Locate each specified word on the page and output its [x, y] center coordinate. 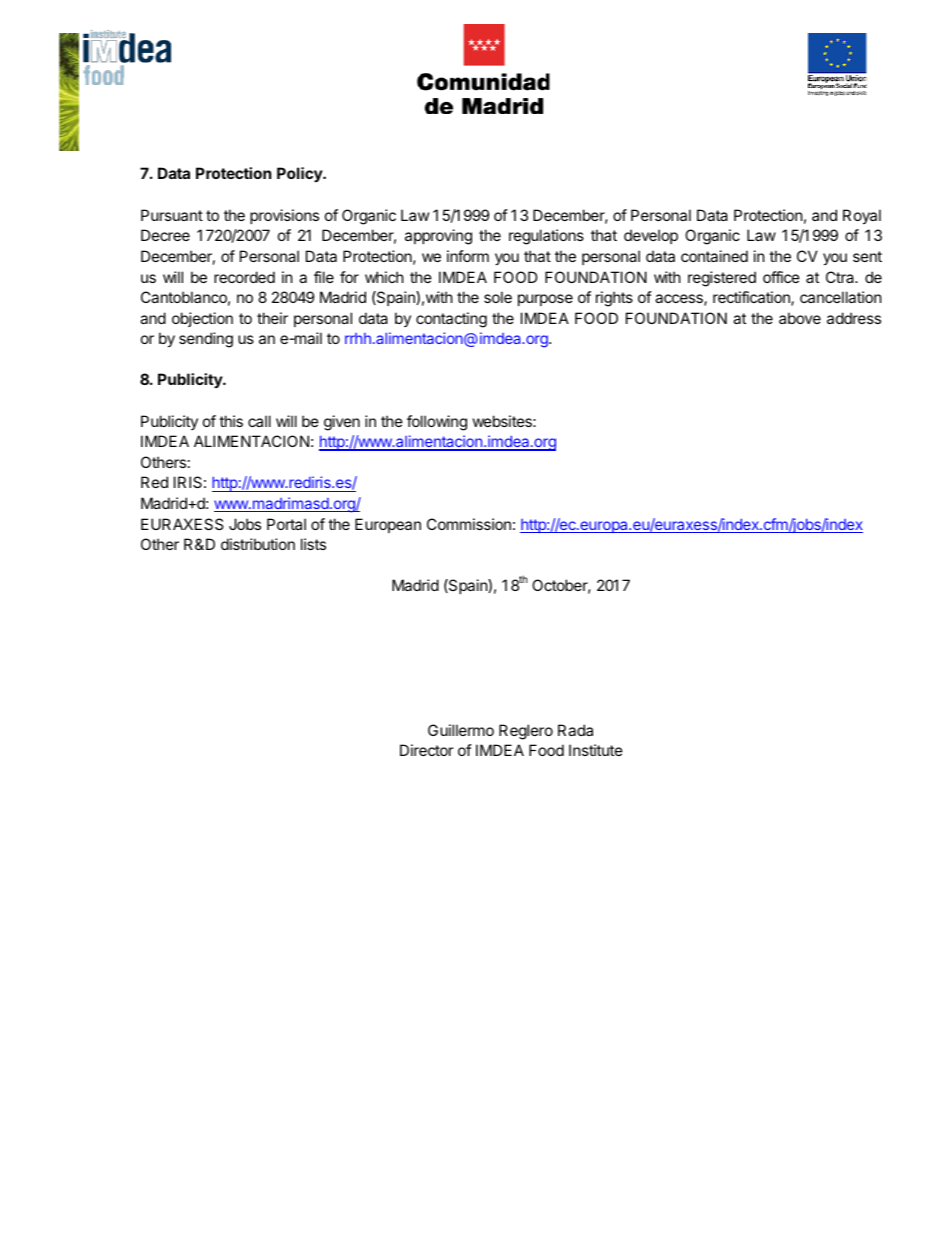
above [800, 318]
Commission [469, 524]
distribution [258, 544]
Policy [301, 174]
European [388, 525]
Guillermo [461, 730]
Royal [862, 216]
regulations [546, 237]
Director [427, 750]
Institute [596, 750]
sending [206, 340]
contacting [451, 320]
